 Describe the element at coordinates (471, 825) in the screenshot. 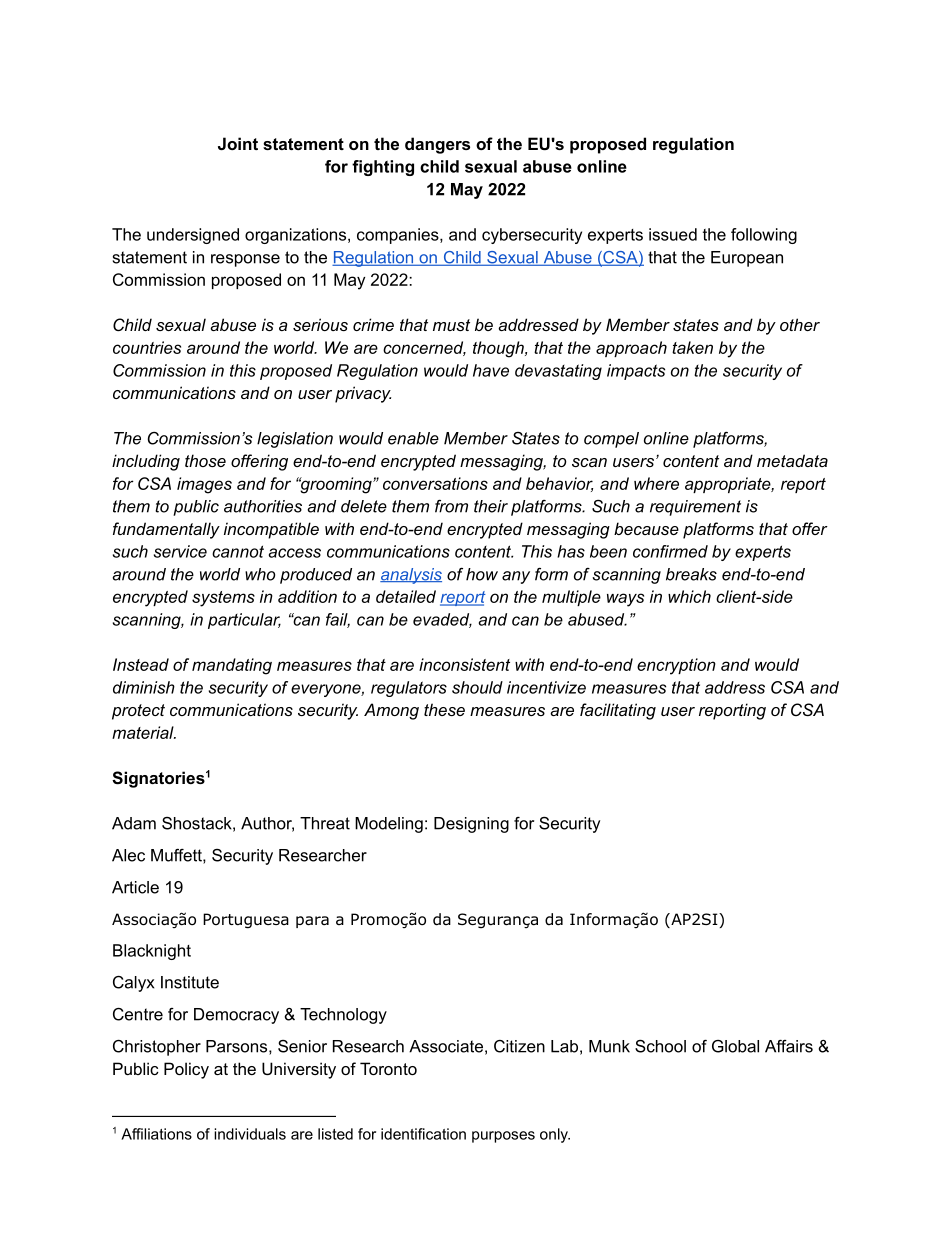

I see `Designing` at that location.
